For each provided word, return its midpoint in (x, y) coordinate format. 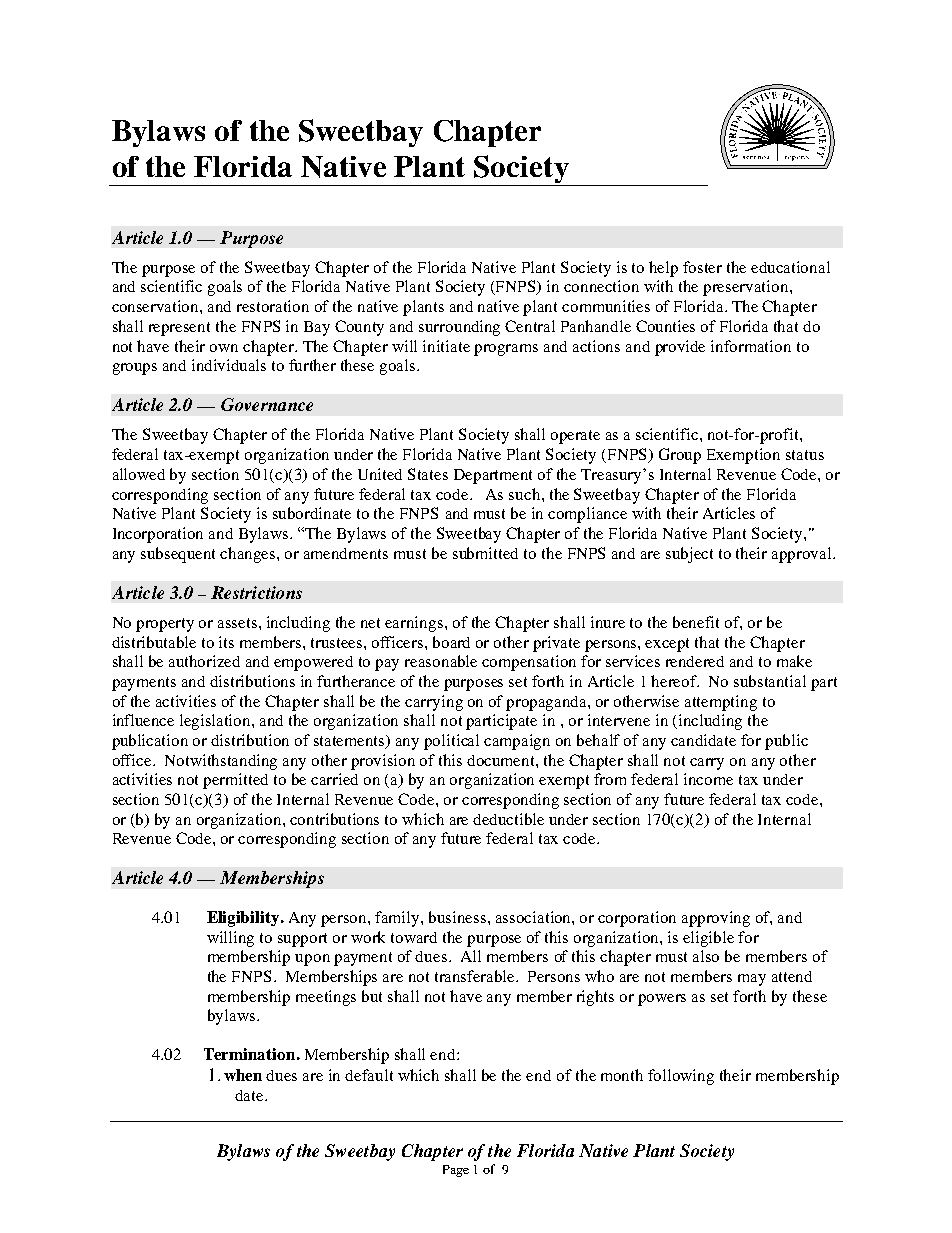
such (526, 494)
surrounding (459, 328)
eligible (708, 939)
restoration (273, 306)
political (451, 742)
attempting (721, 703)
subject (689, 555)
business (459, 917)
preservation (747, 288)
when (243, 1075)
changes (249, 555)
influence (143, 720)
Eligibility (244, 919)
